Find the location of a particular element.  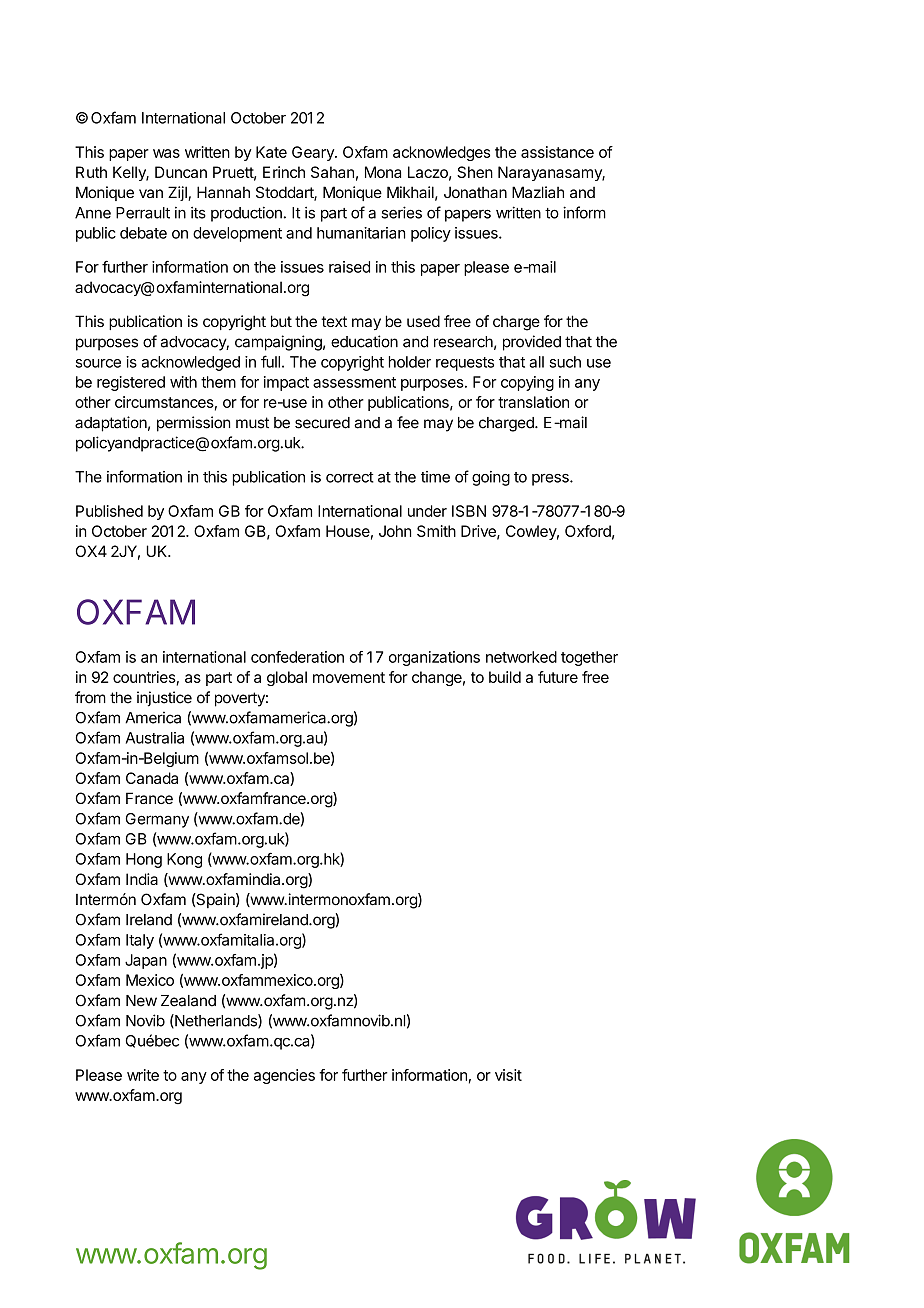

Published is located at coordinates (109, 511).
